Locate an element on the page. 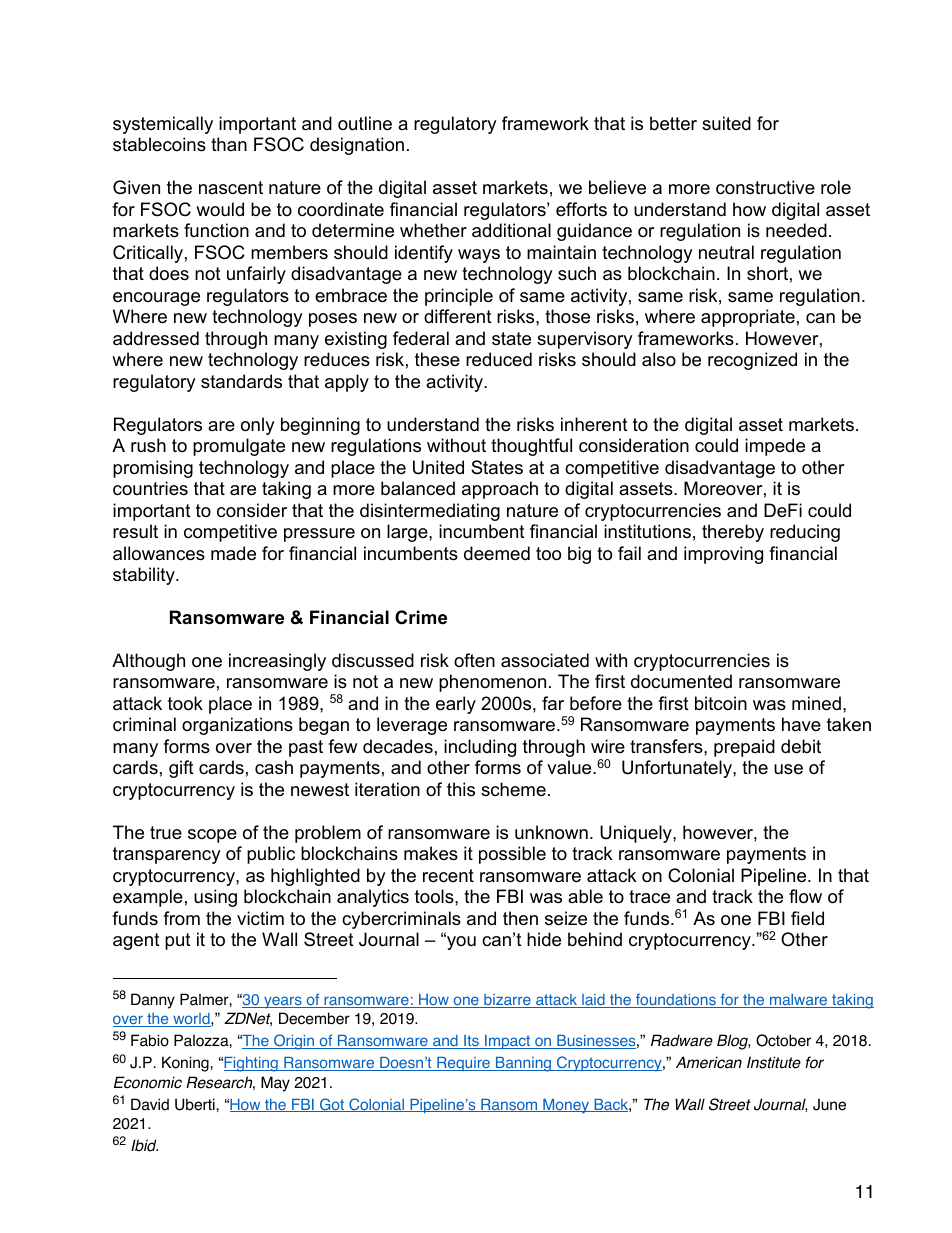  Money is located at coordinates (566, 1106).
